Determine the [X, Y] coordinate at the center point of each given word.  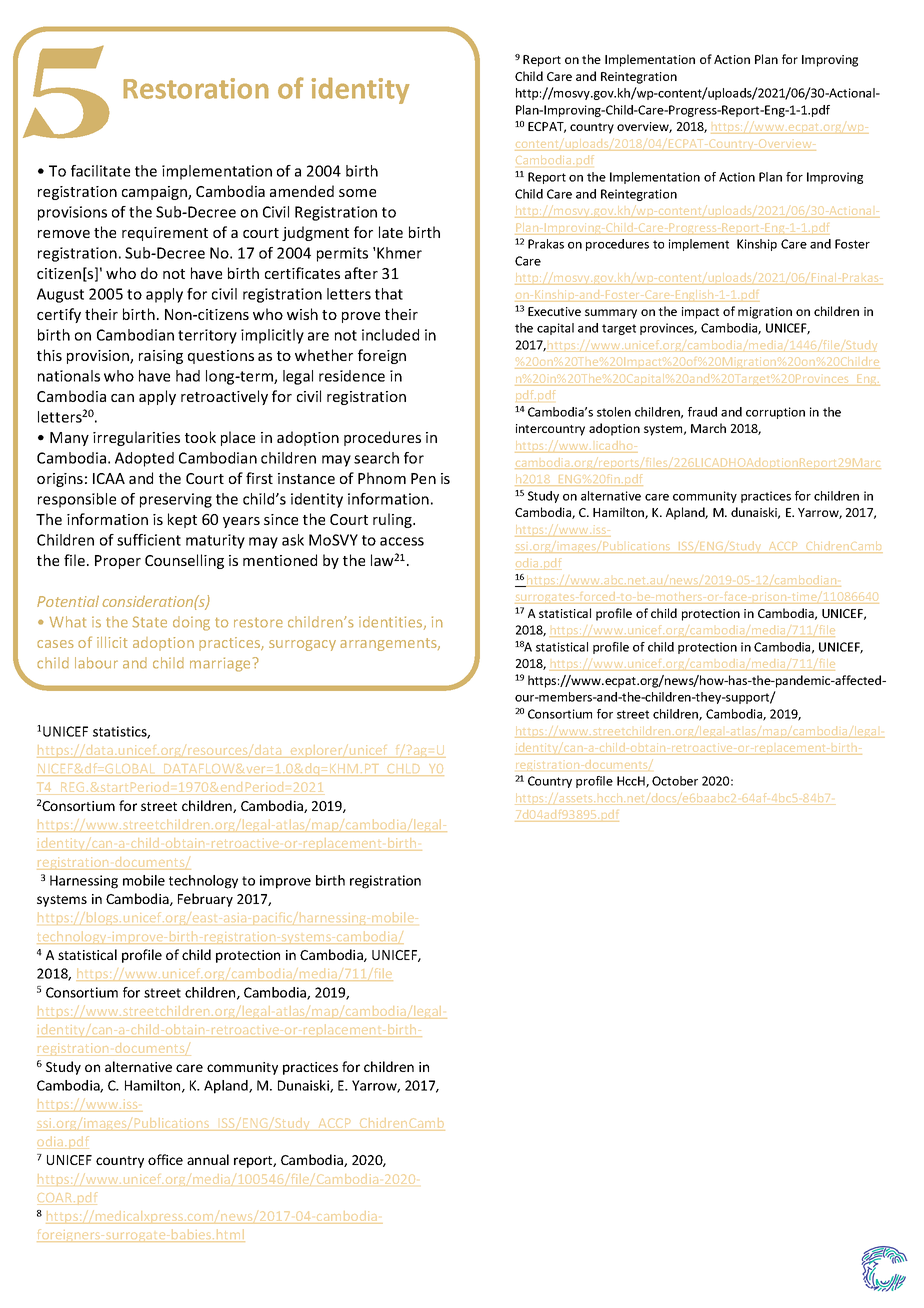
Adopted [144, 459]
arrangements [389, 644]
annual [208, 1159]
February [205, 900]
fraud [702, 412]
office [165, 1159]
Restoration [196, 88]
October [675, 781]
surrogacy [302, 645]
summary [611, 314]
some [357, 193]
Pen [423, 478]
